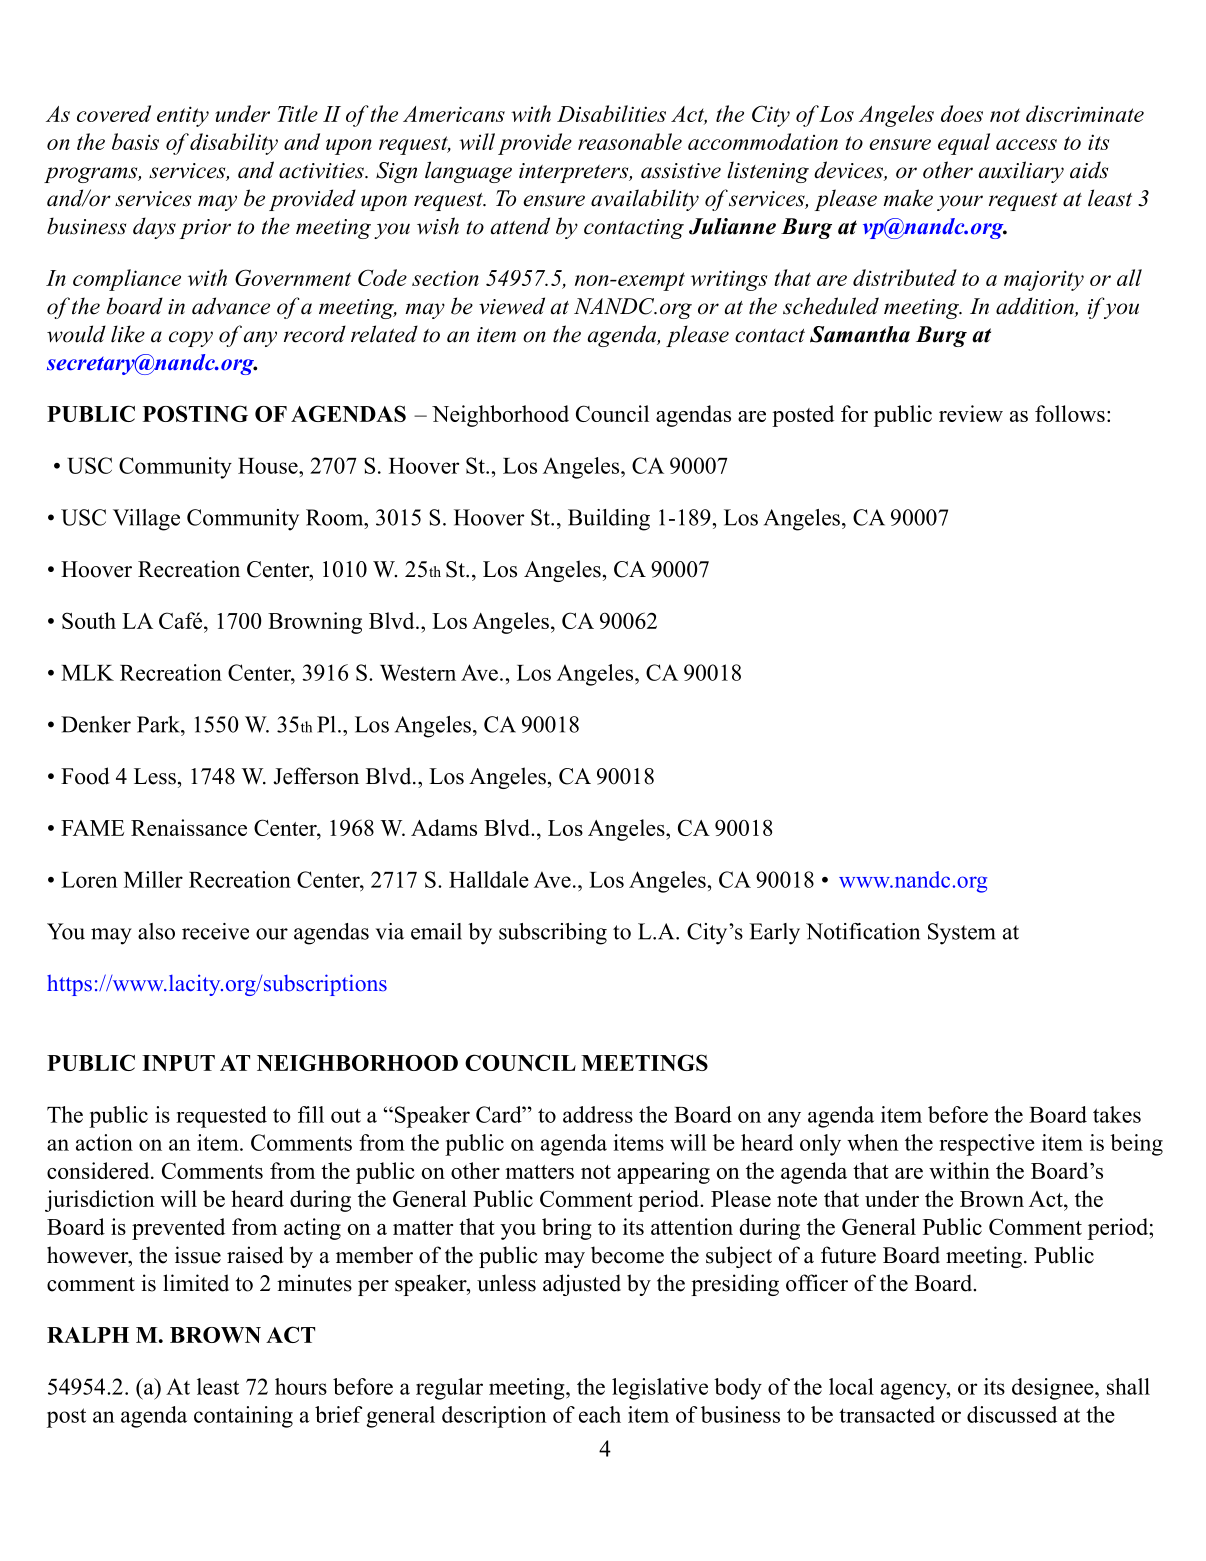 The image size is (1206, 1561). Describe the element at coordinates (243, 1417) in the screenshot. I see `containing` at that location.
